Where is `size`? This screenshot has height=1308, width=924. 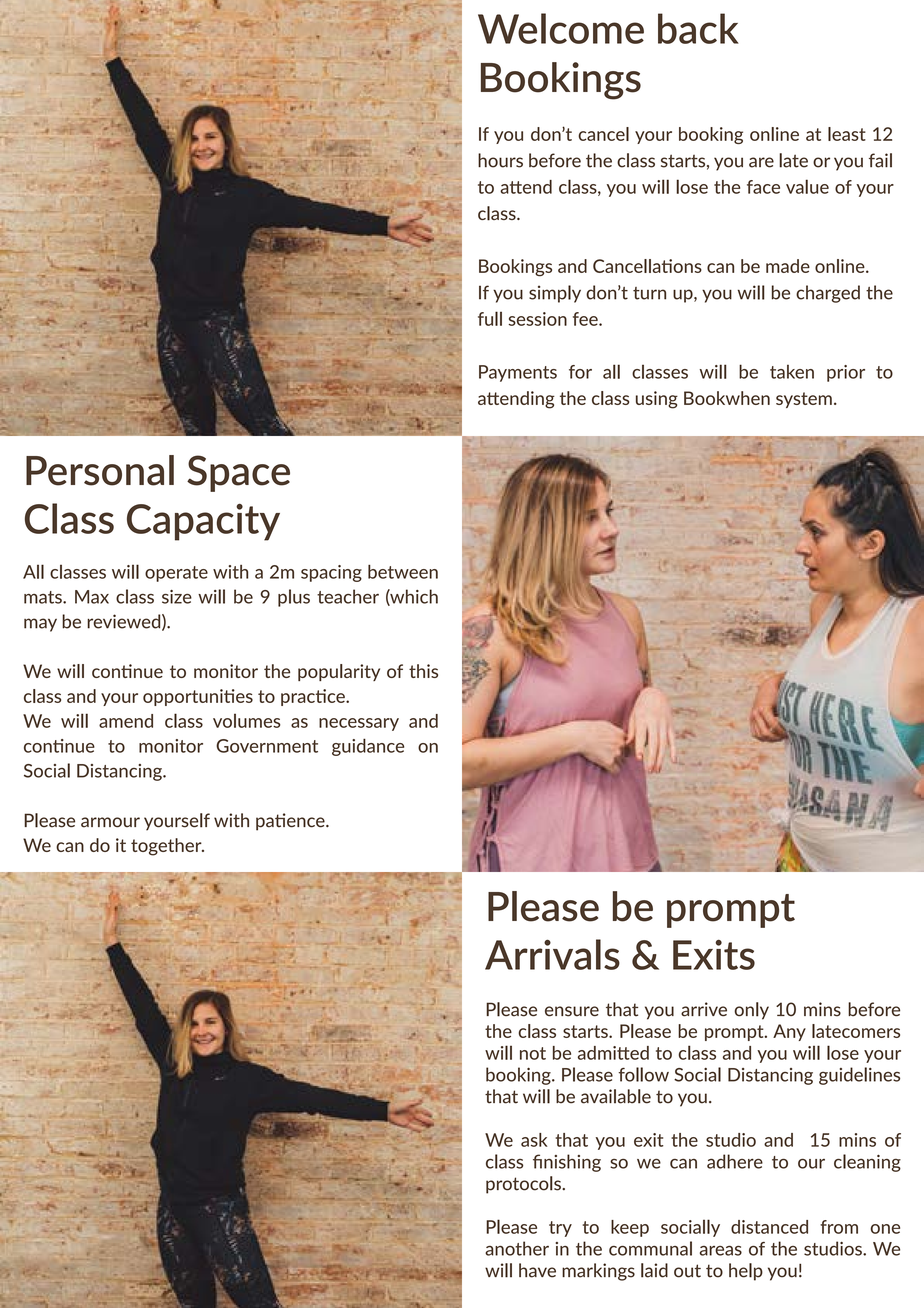 size is located at coordinates (177, 597).
